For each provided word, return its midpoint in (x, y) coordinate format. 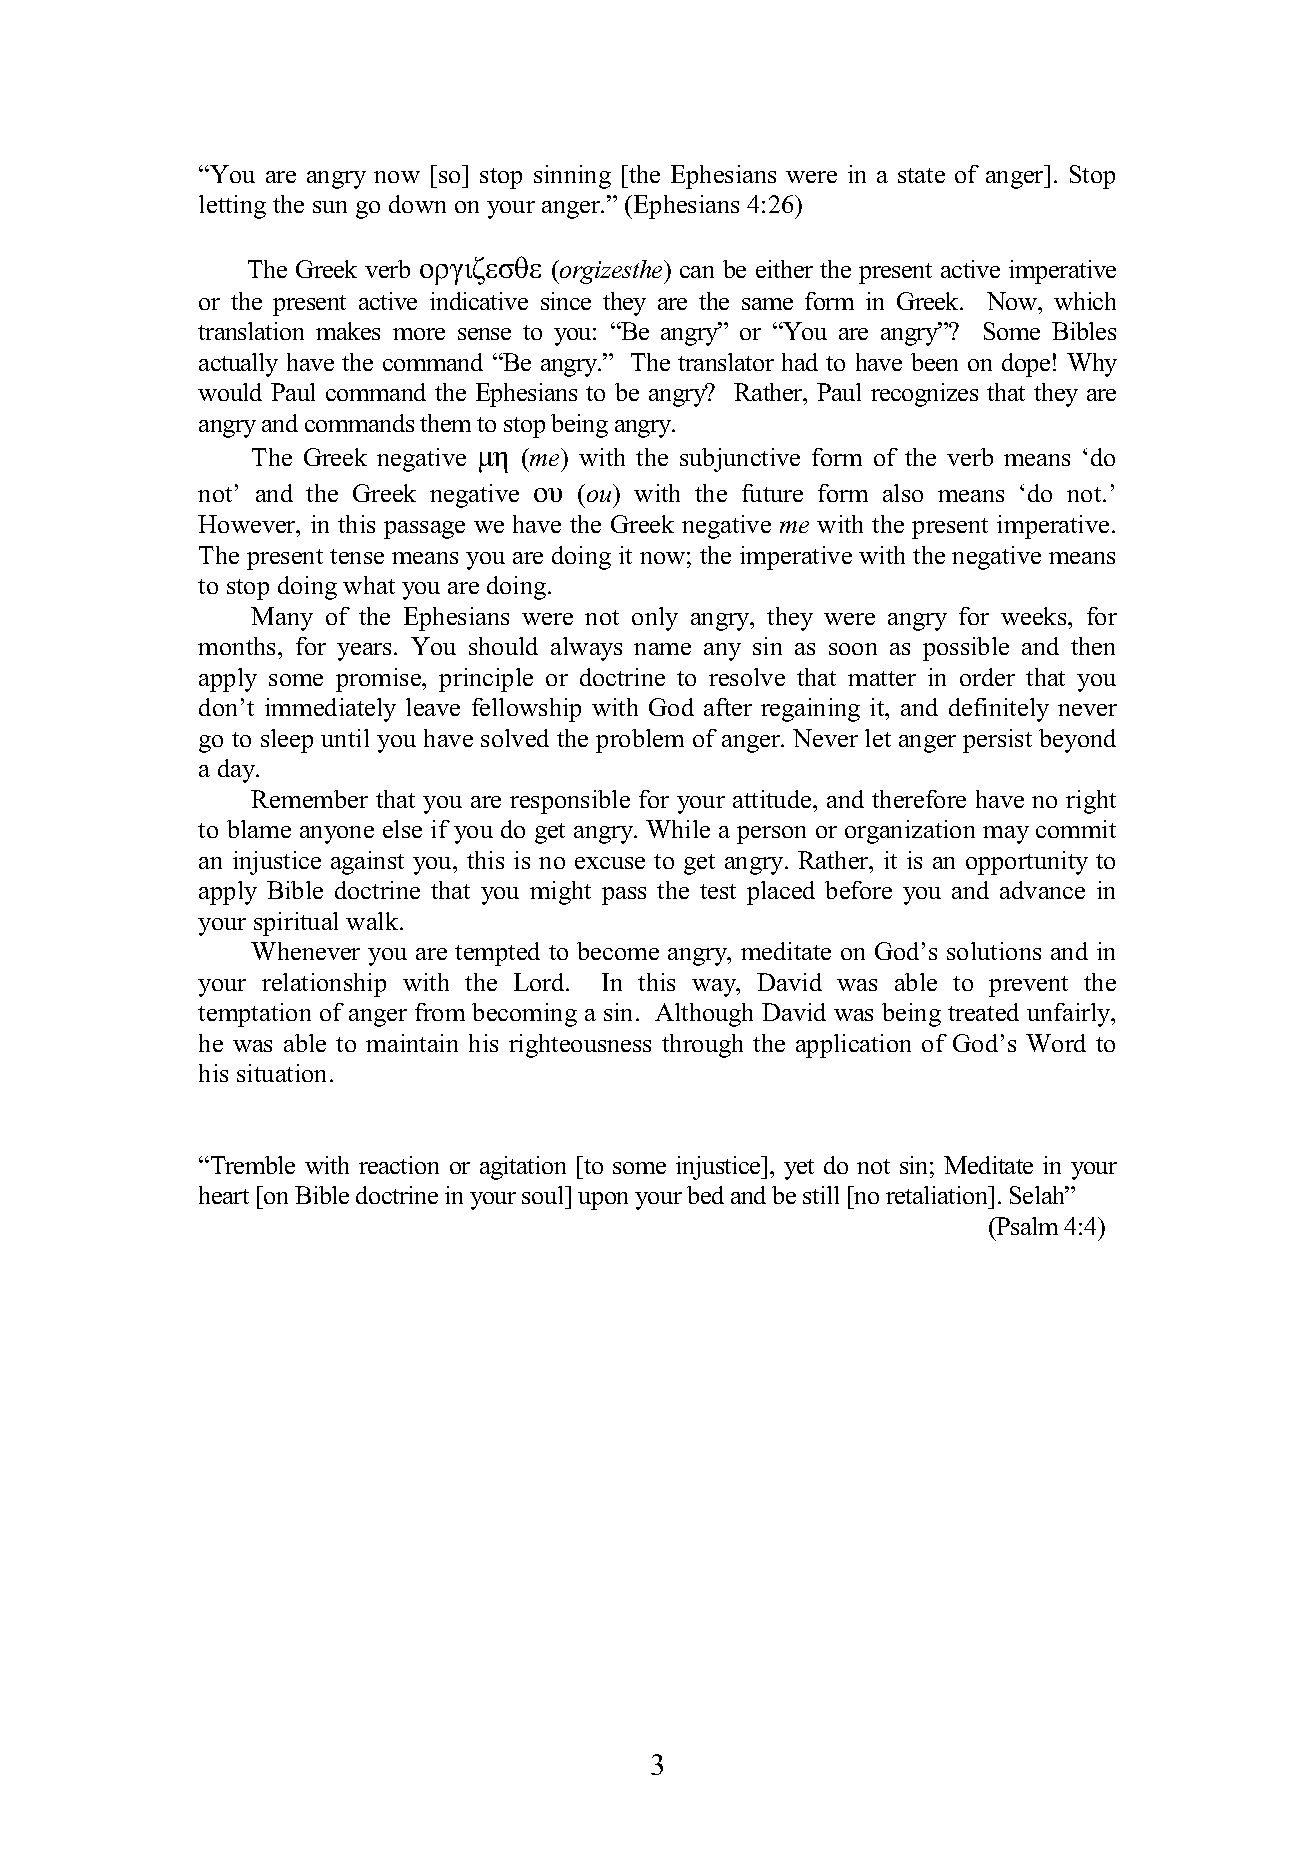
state (921, 175)
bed (705, 1195)
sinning (572, 177)
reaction (399, 1165)
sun (330, 207)
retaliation (938, 1195)
